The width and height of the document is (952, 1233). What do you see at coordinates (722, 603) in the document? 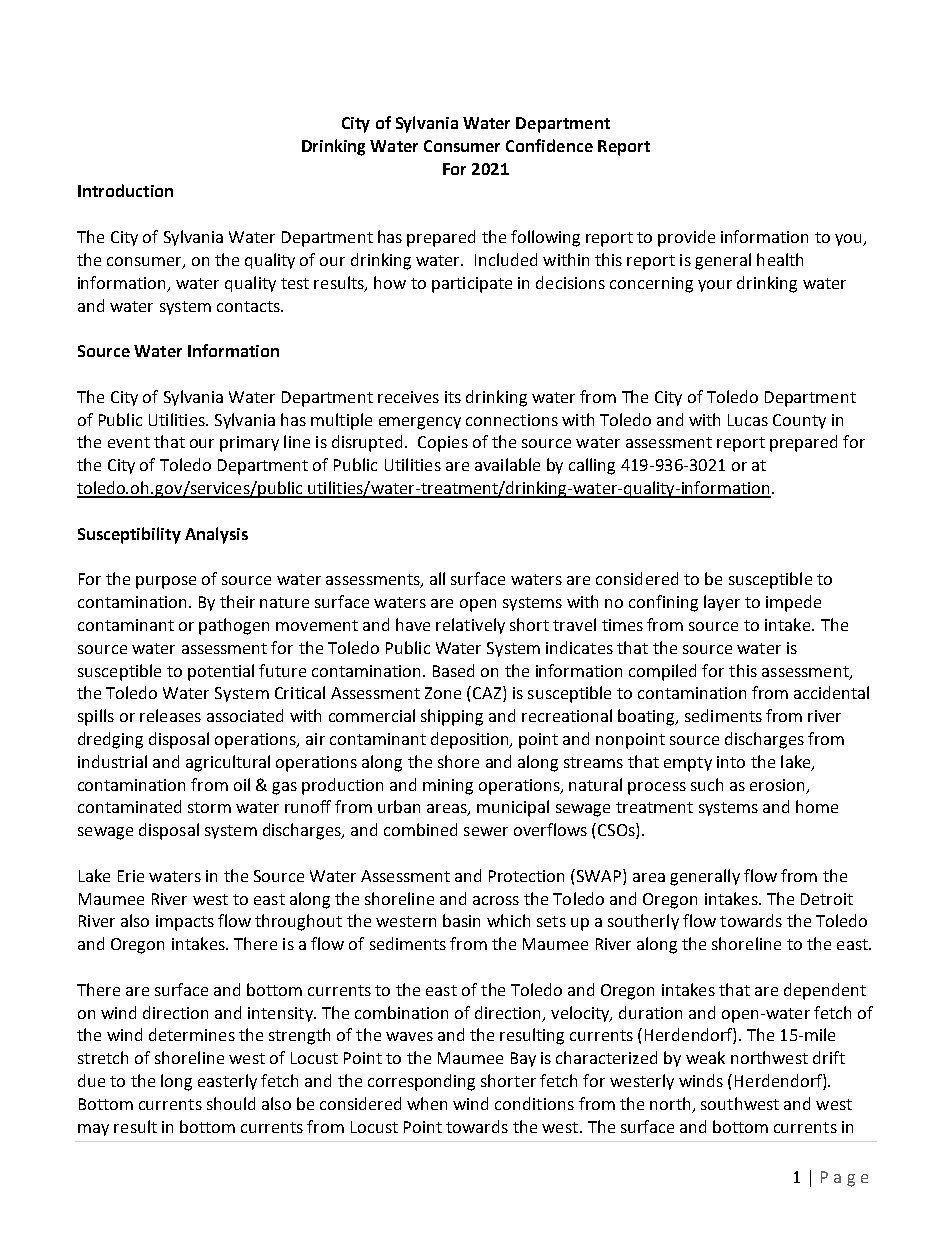
I see `layer` at bounding box center [722, 603].
